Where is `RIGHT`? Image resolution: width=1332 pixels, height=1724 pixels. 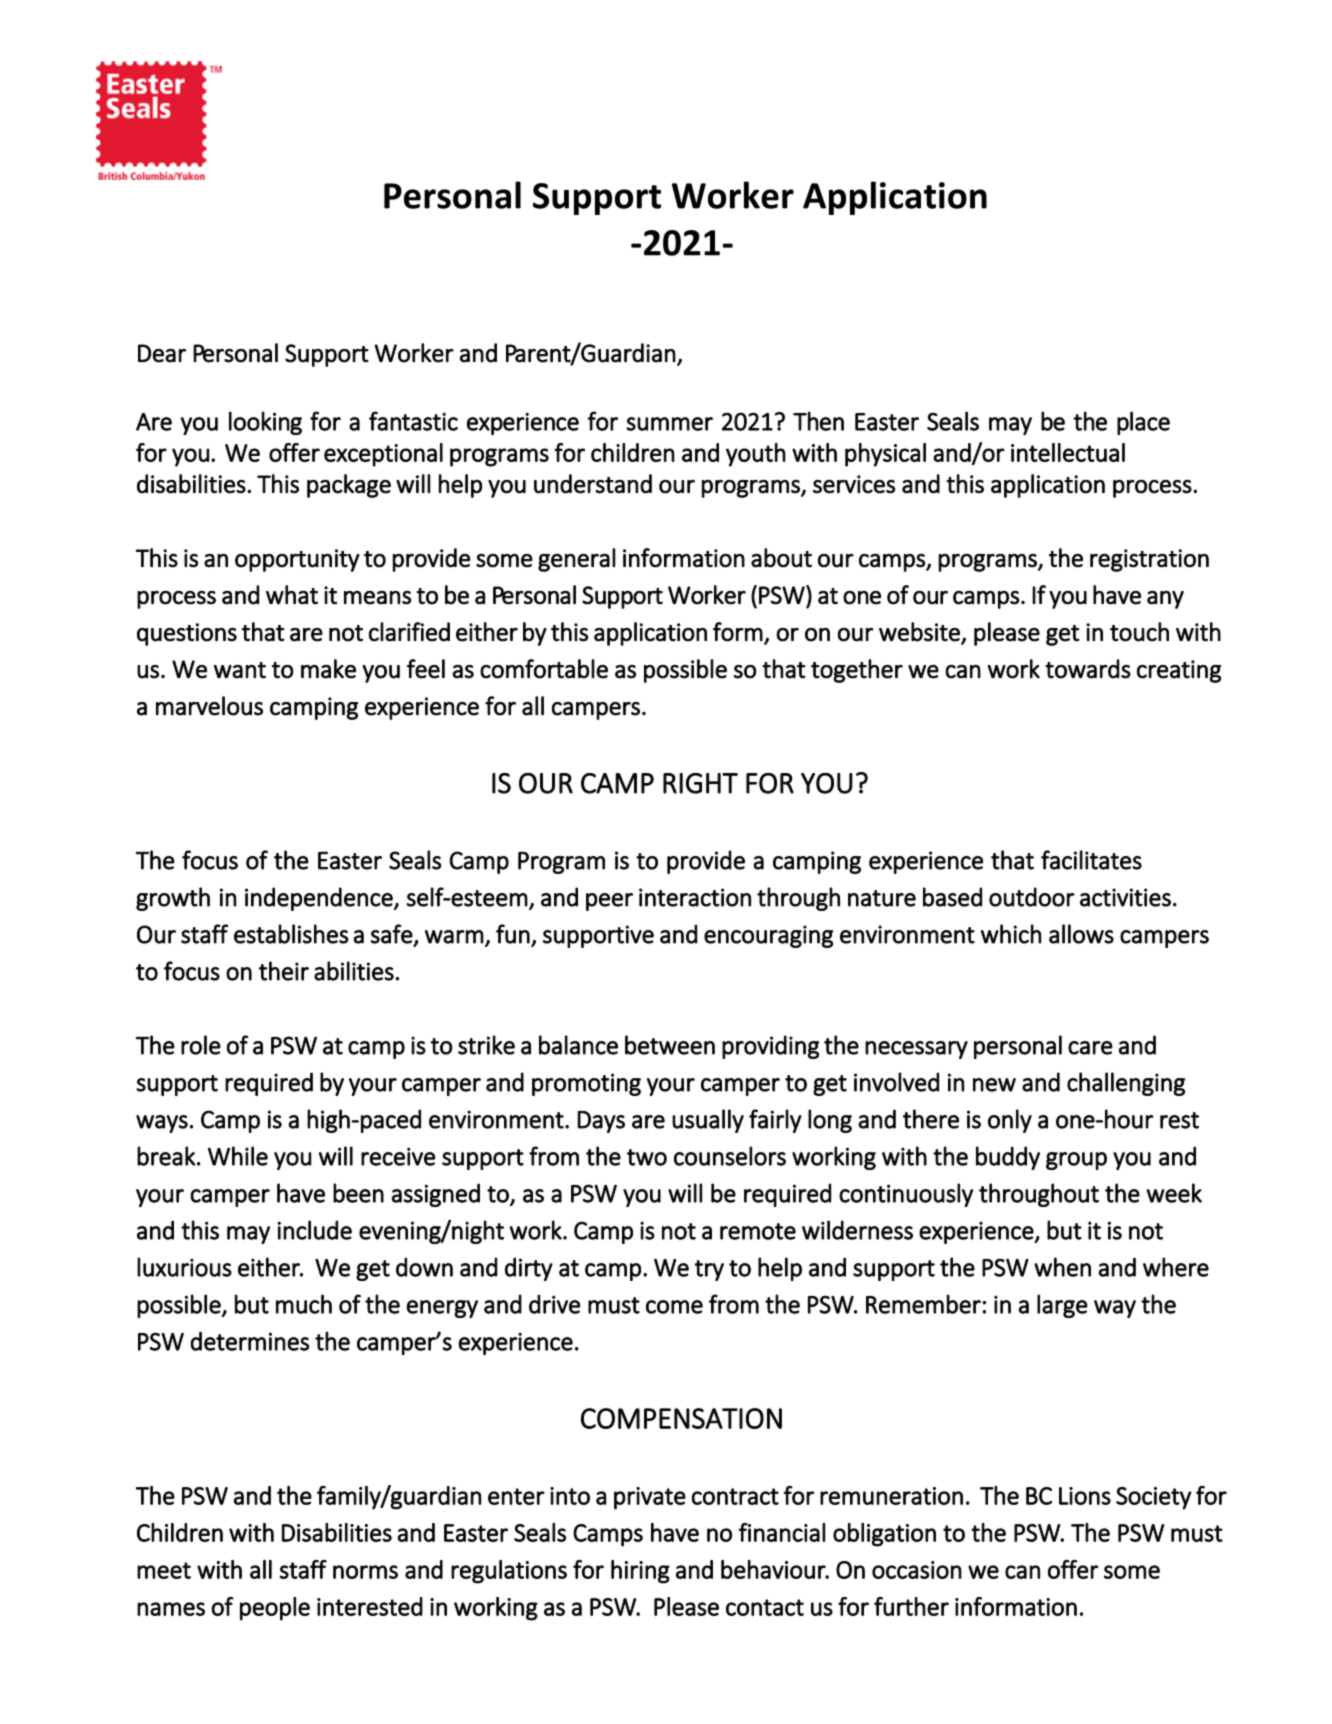 RIGHT is located at coordinates (700, 783).
